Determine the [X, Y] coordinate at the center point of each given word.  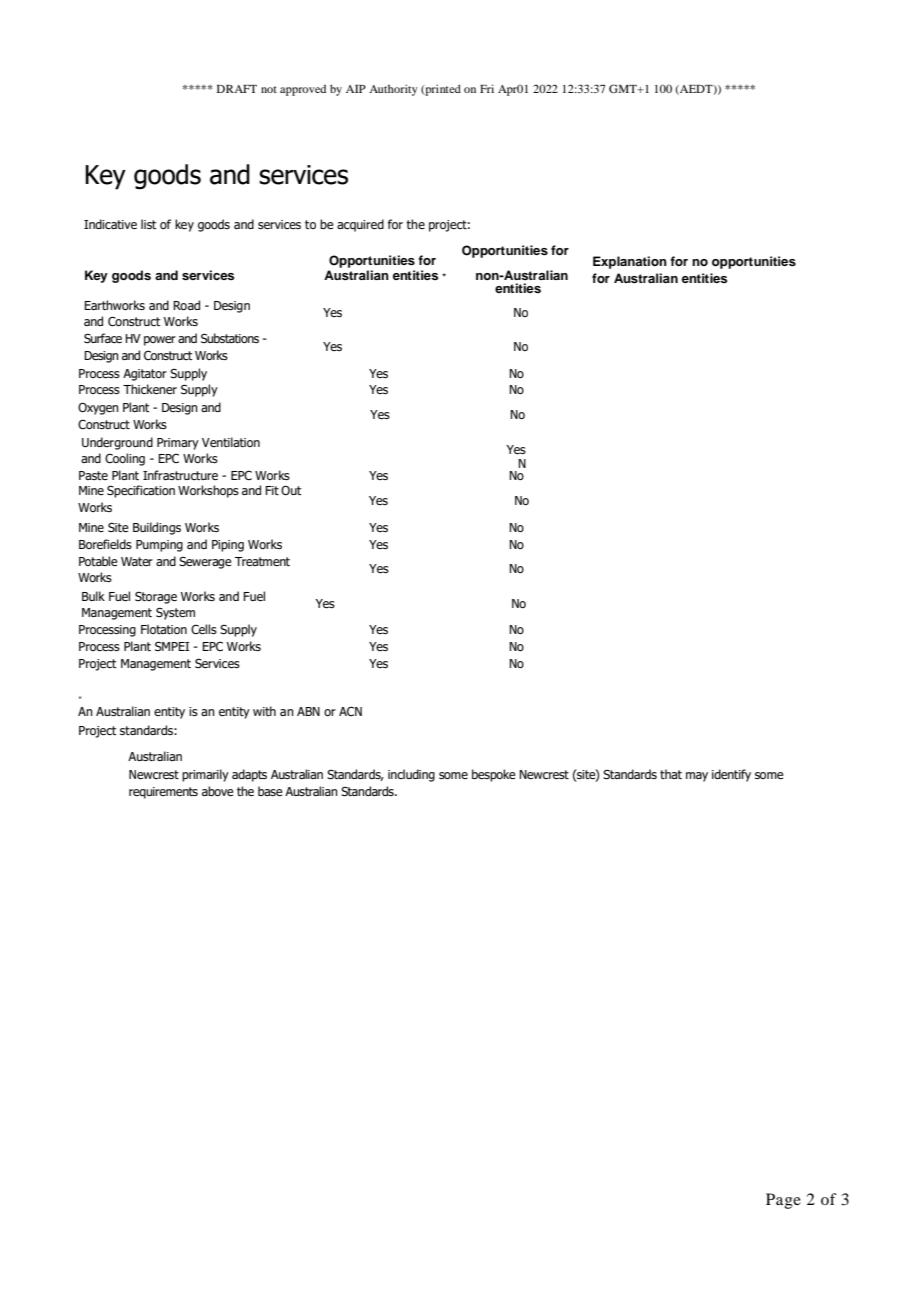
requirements [163, 793]
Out [291, 490]
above [218, 791]
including [411, 775]
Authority [393, 90]
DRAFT [237, 89]
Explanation [630, 262]
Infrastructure [180, 475]
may [697, 777]
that [671, 774]
